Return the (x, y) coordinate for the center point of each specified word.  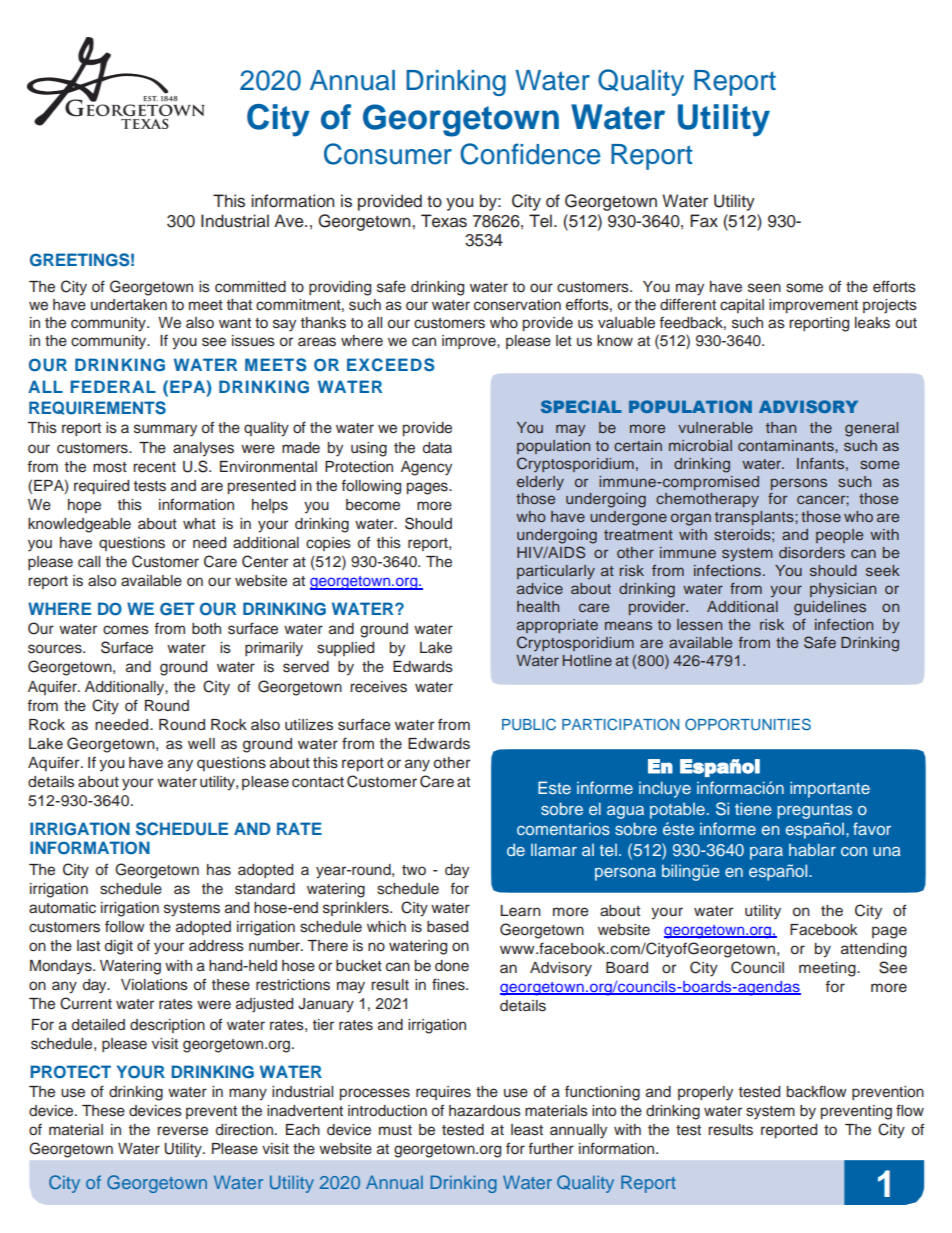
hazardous (485, 1111)
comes (126, 630)
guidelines (830, 608)
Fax (704, 221)
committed (250, 287)
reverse (182, 1131)
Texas (444, 221)
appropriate (557, 626)
